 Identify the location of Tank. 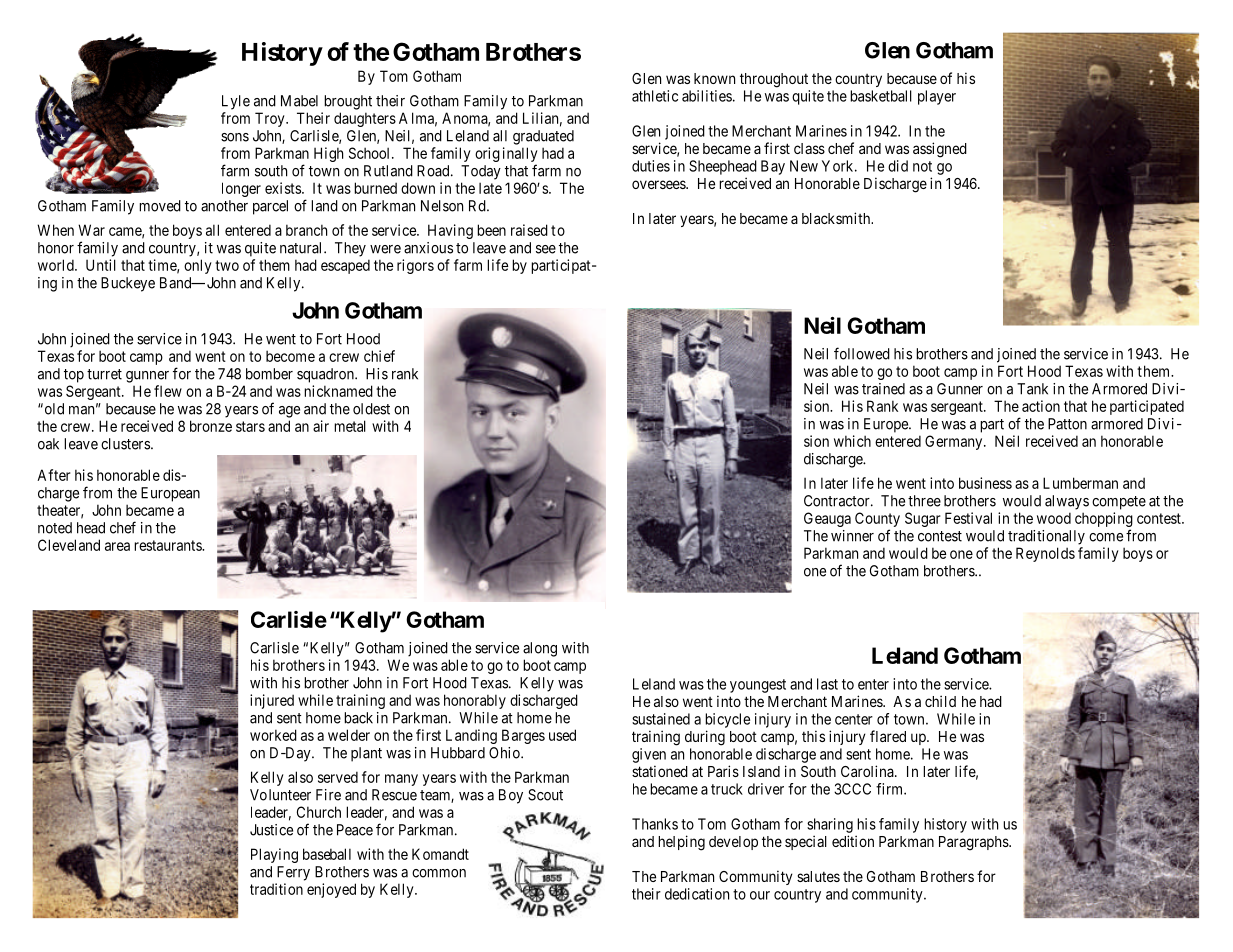
(1032, 389).
